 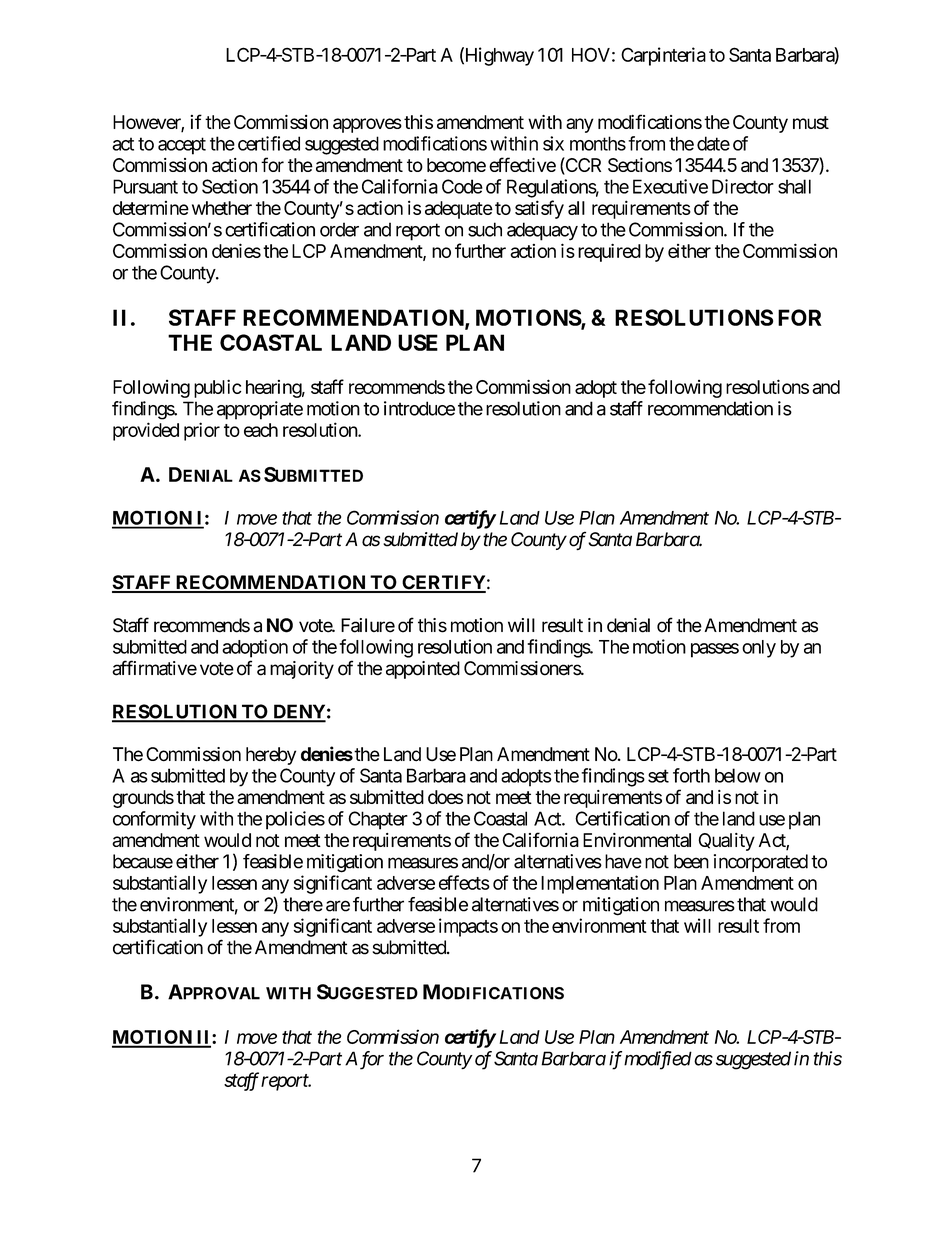 What do you see at coordinates (743, 186) in the document?
I see `Director` at bounding box center [743, 186].
